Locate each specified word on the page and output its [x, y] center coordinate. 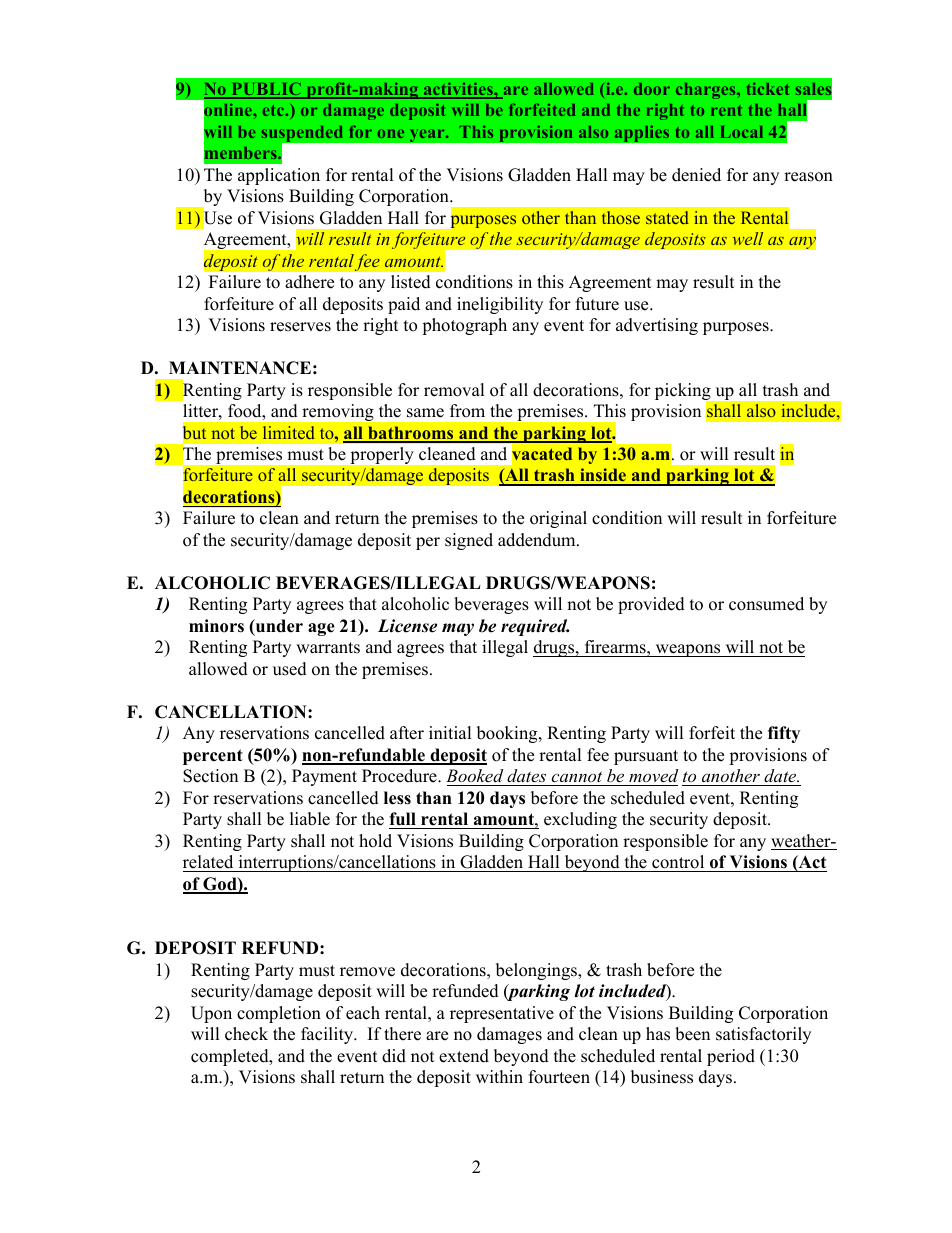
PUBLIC [266, 90]
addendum [538, 540]
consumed [766, 604]
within [499, 1076]
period [731, 1057]
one [391, 133]
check [246, 1034]
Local [742, 132]
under [278, 626]
